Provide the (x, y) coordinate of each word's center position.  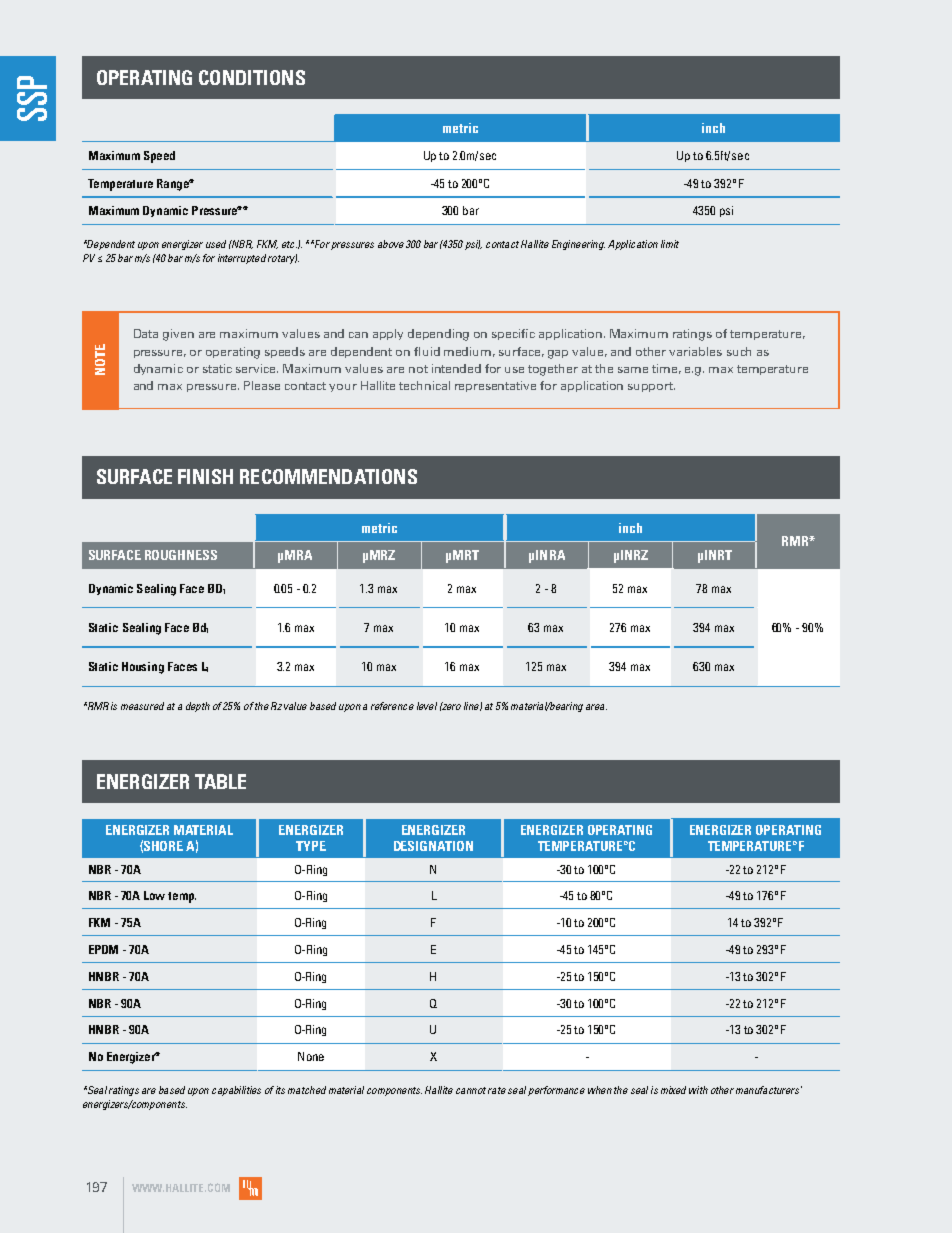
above (391, 244)
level (427, 706)
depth (198, 707)
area (596, 707)
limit (670, 244)
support (651, 387)
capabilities (236, 1091)
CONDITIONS (252, 77)
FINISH (205, 476)
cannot (471, 1090)
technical (424, 385)
